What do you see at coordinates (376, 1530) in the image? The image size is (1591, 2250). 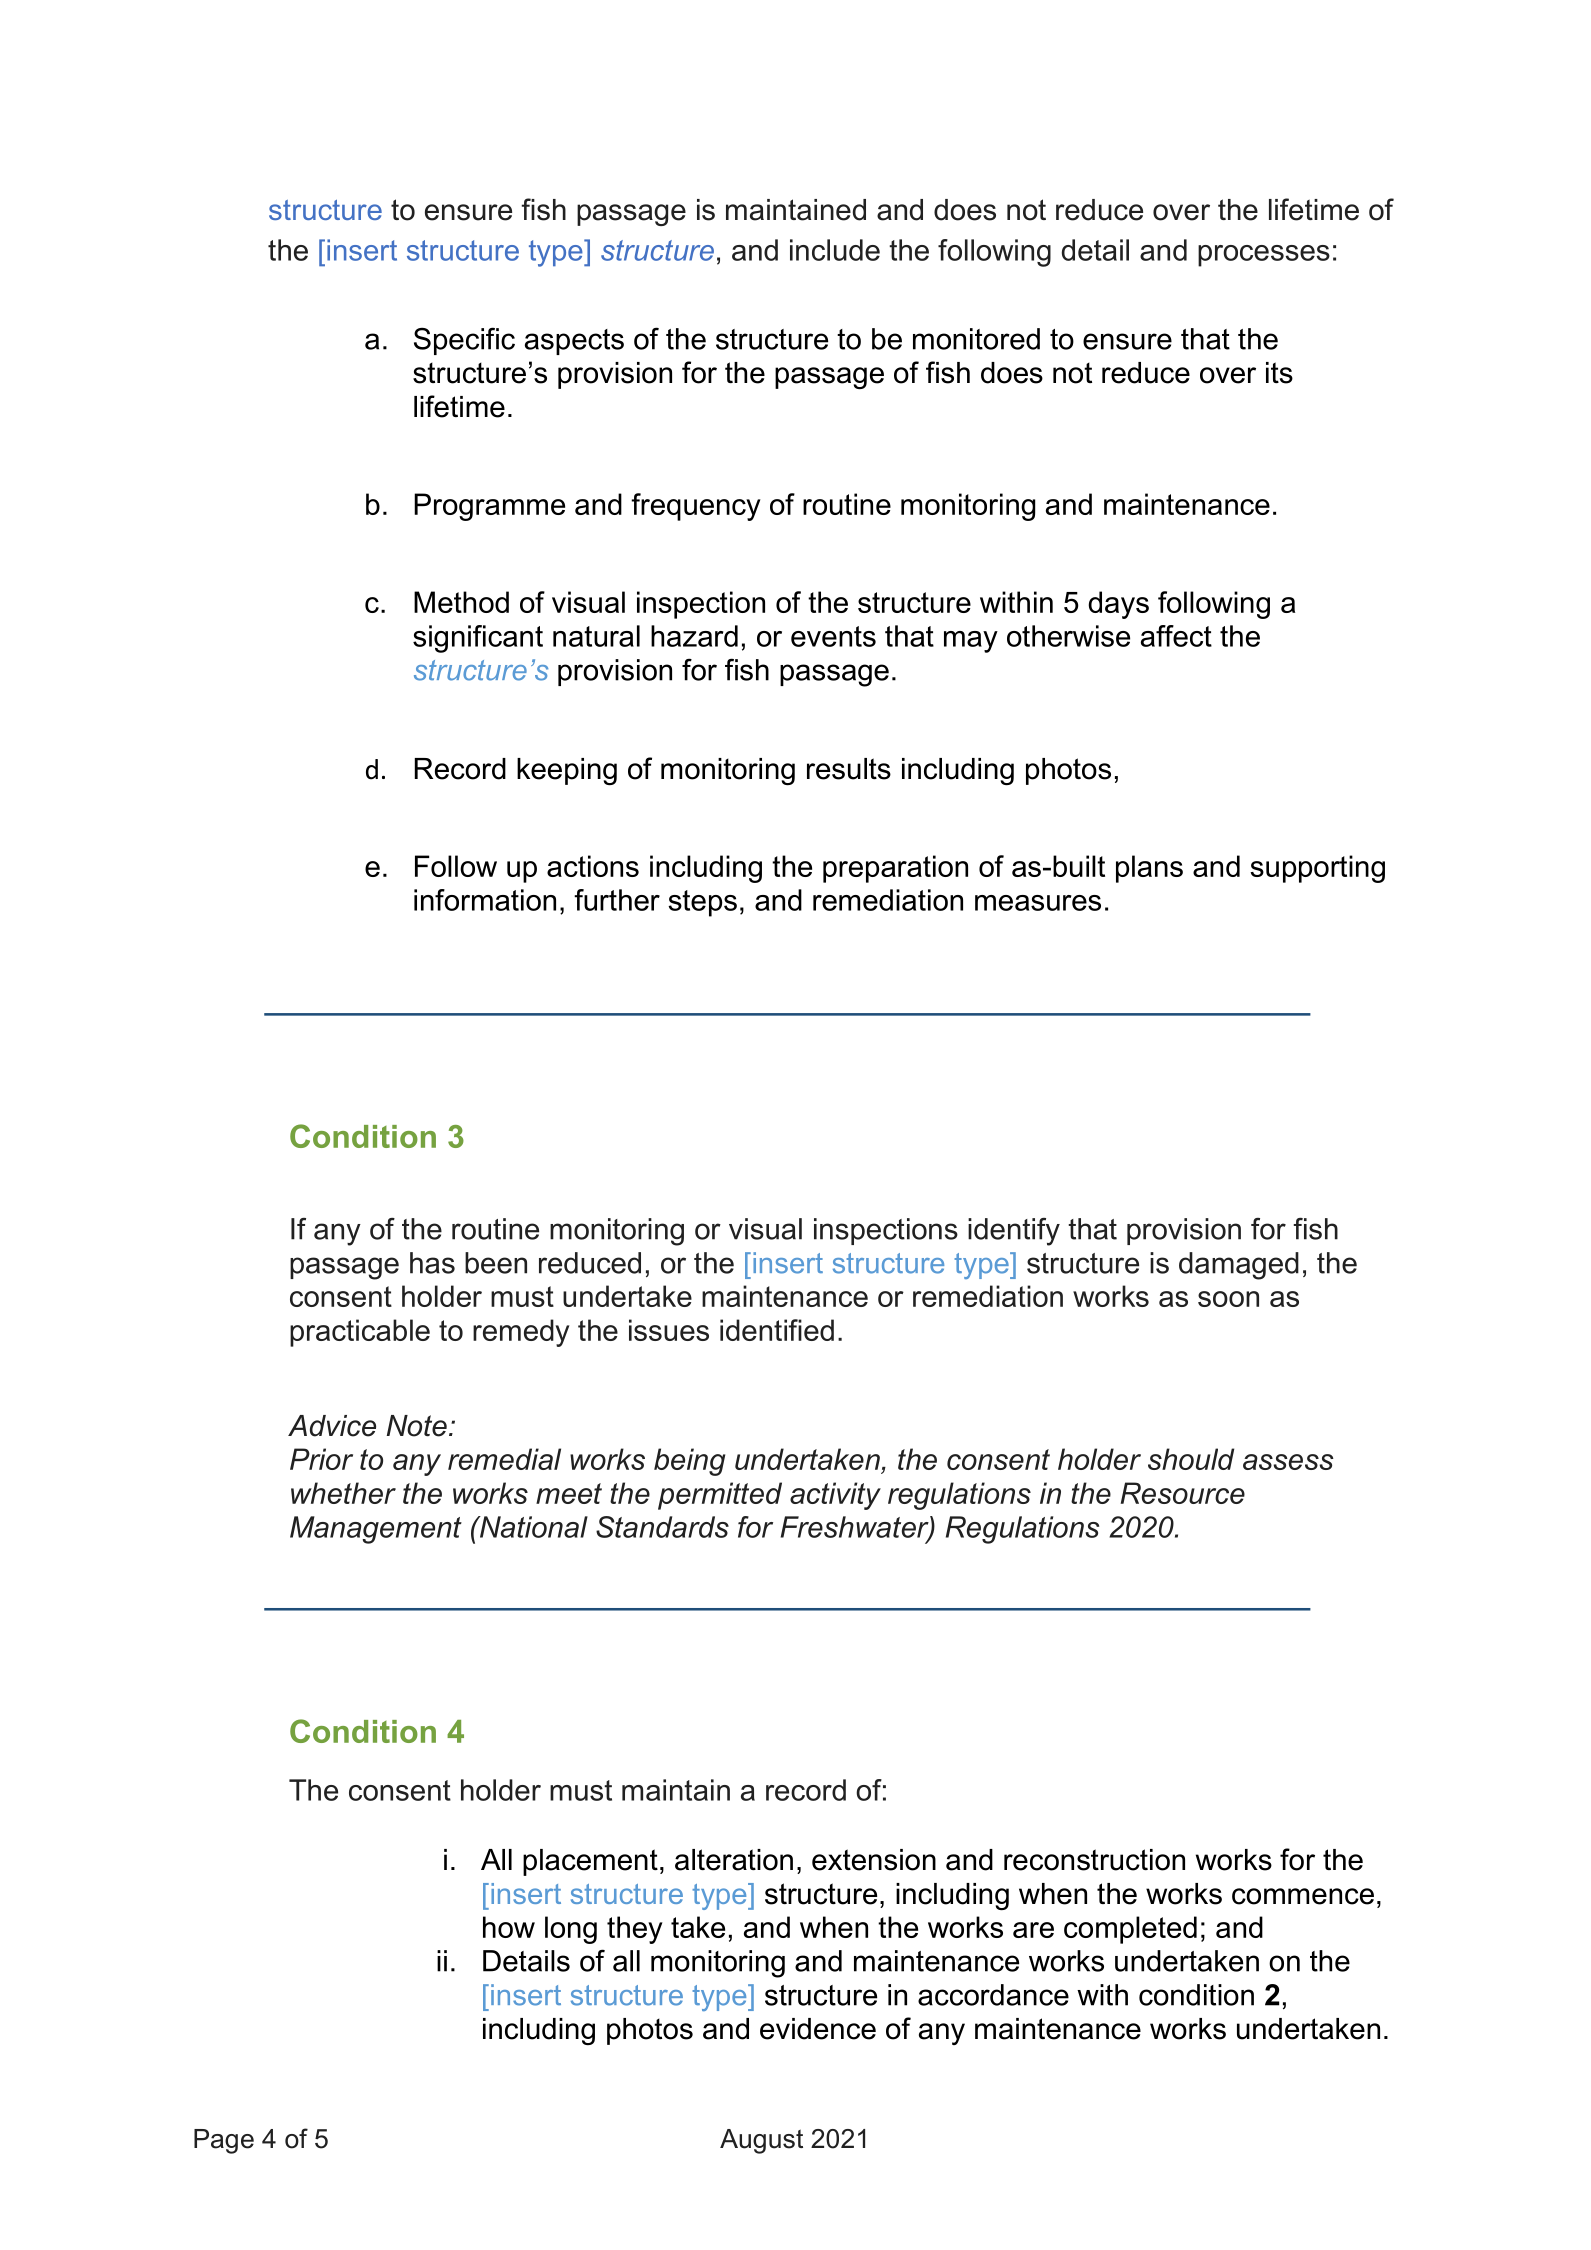 I see `Management` at bounding box center [376, 1530].
